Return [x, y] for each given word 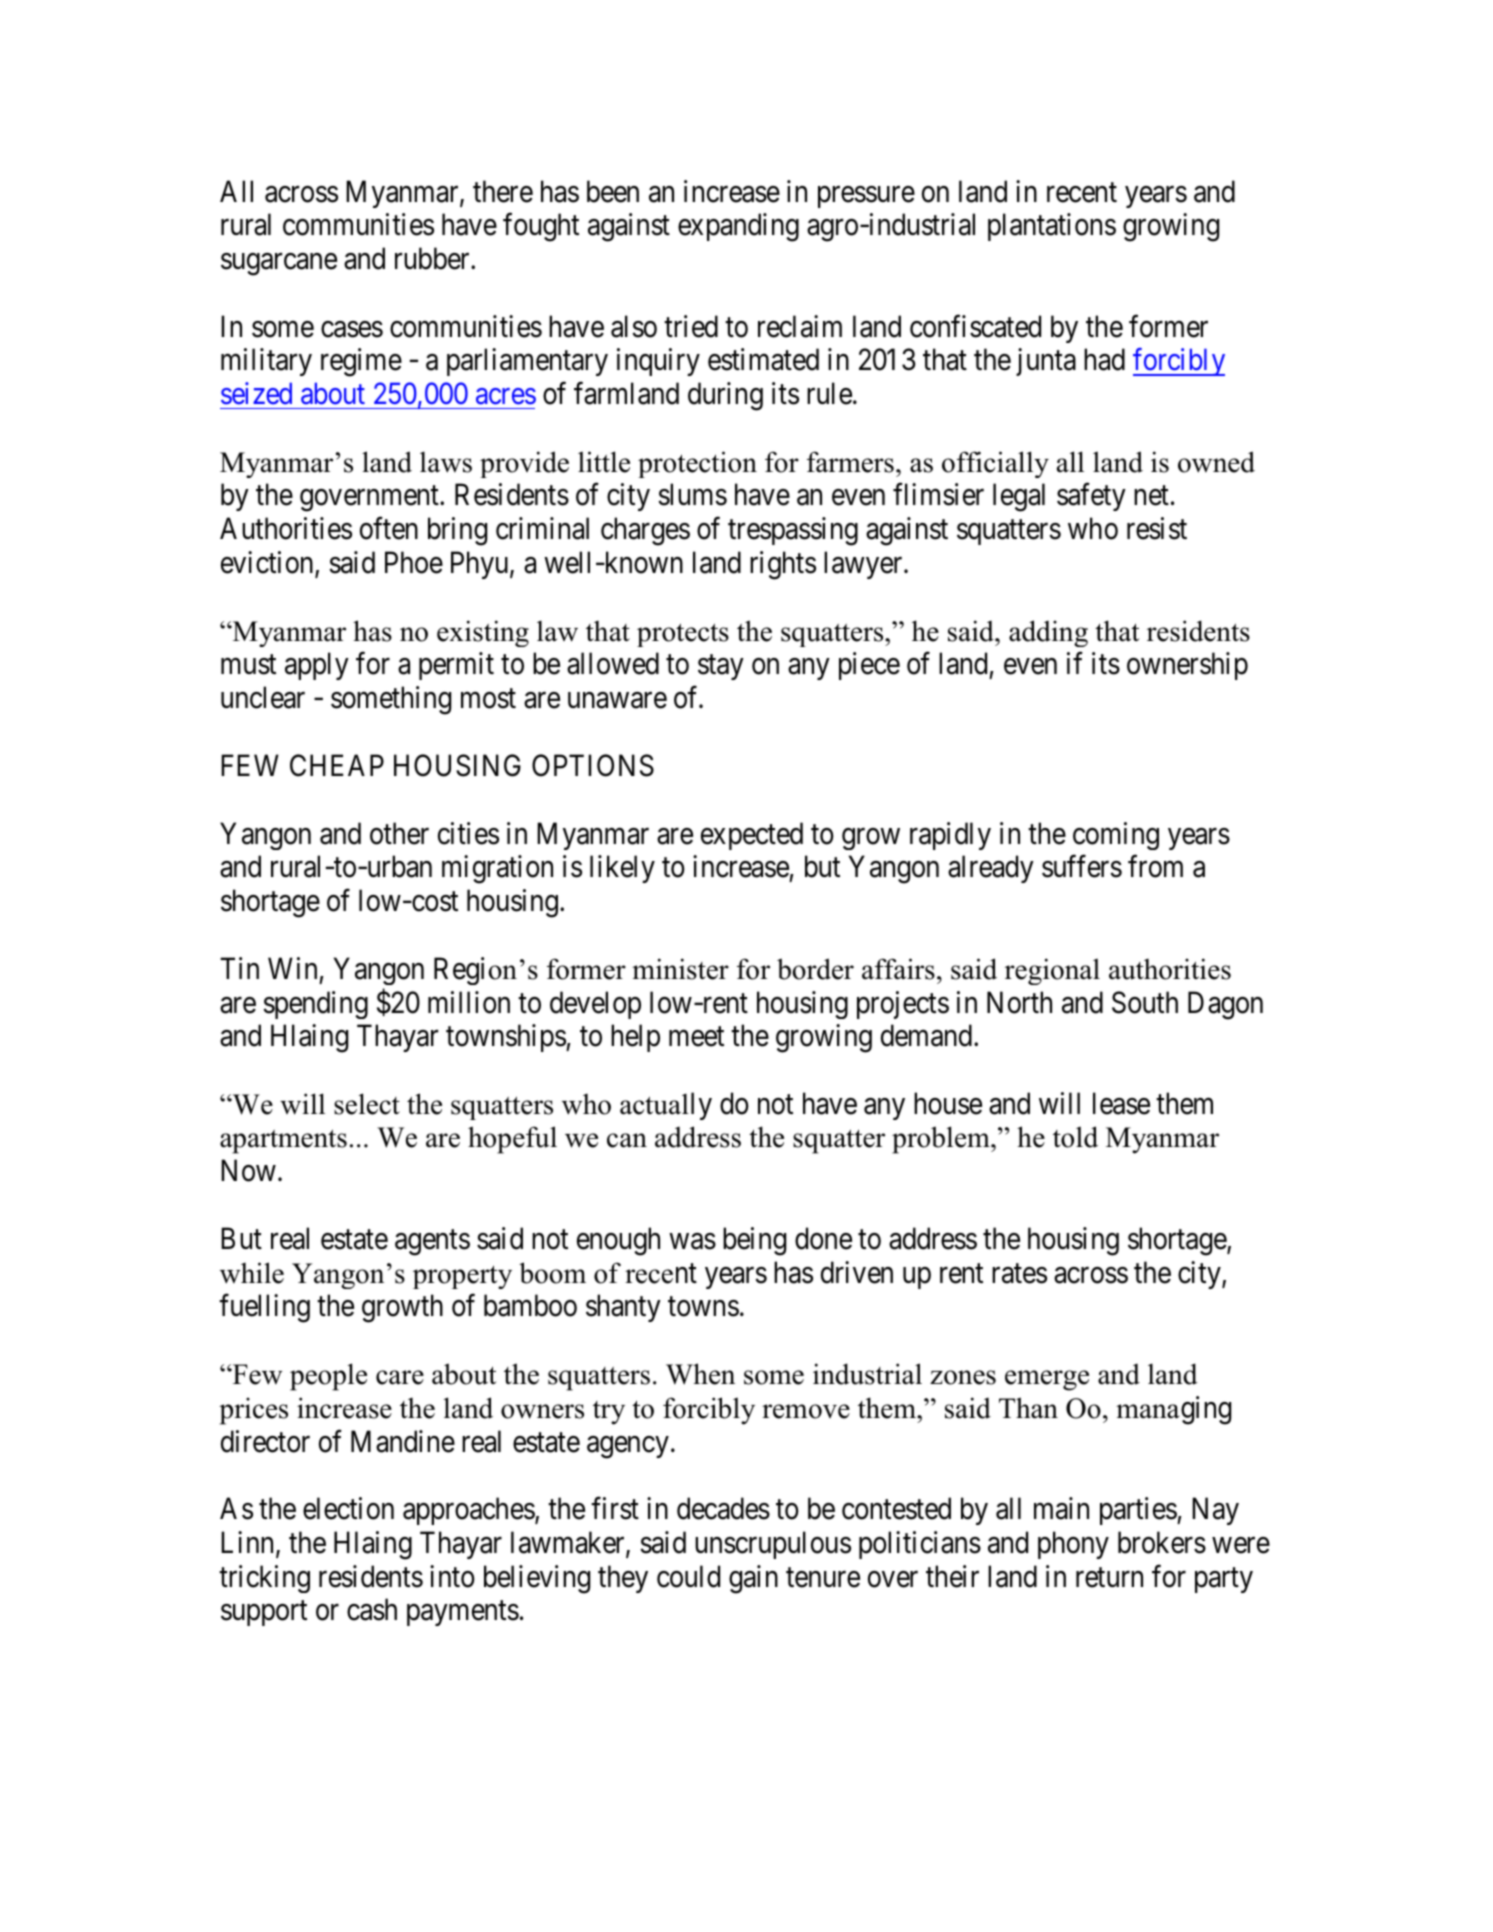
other [399, 833]
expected [752, 836]
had [1104, 359]
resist [1157, 528]
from [1155, 866]
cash [372, 1609]
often [389, 528]
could [688, 1576]
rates [1019, 1274]
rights [783, 565]
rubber [433, 258]
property [462, 1277]
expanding [738, 227]
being [754, 1241]
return [1109, 1578]
